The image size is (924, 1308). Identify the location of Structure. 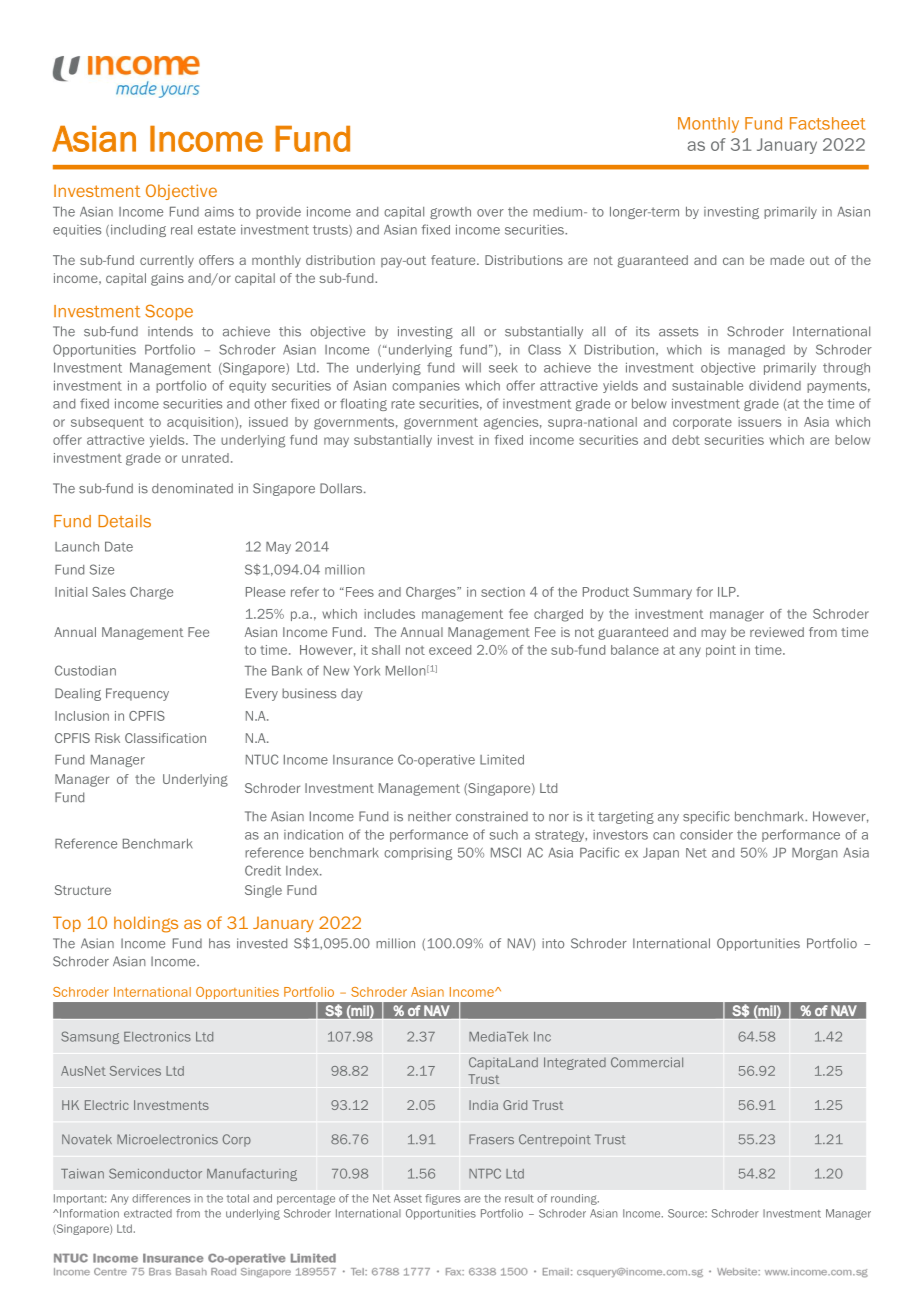
(83, 890).
